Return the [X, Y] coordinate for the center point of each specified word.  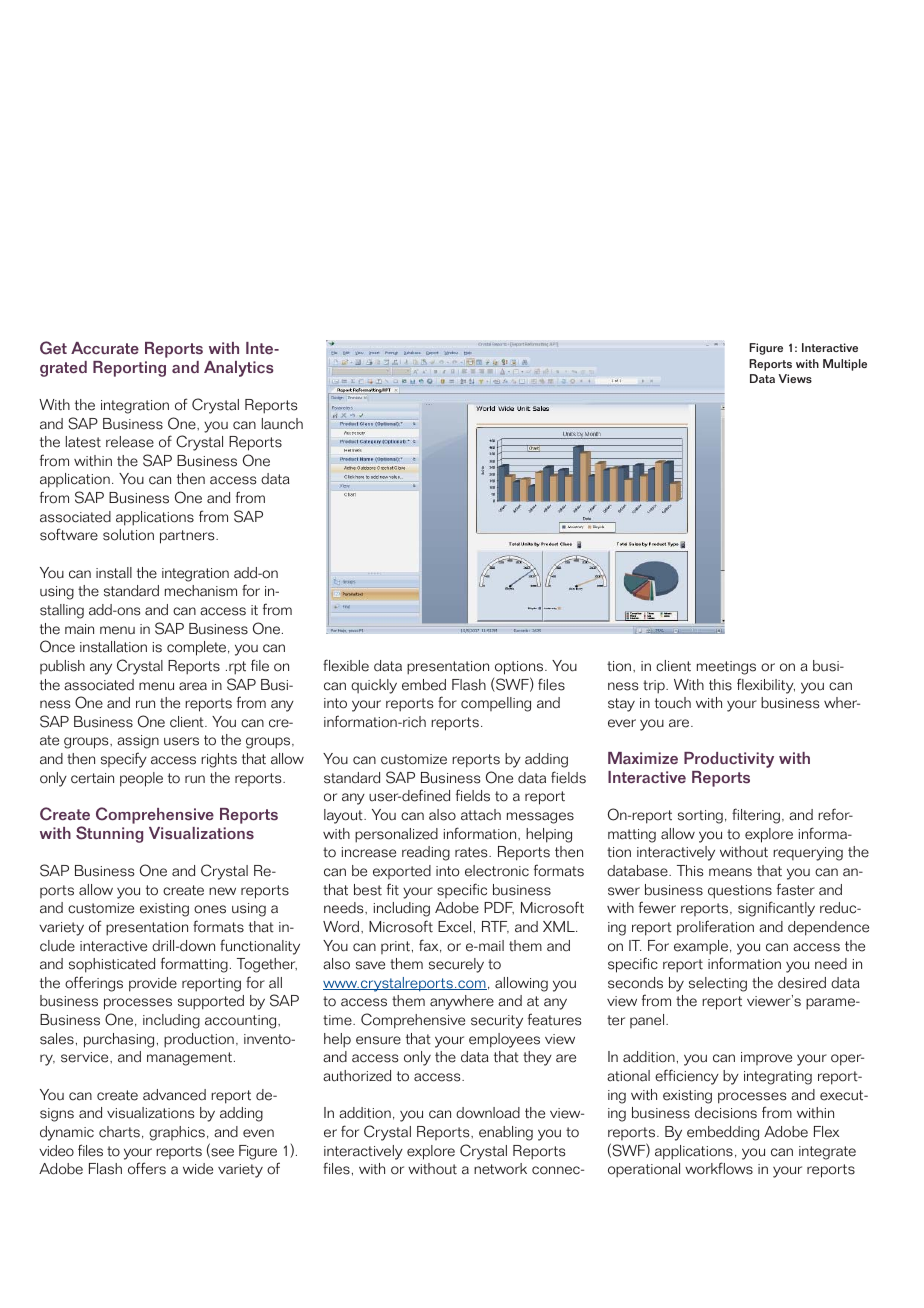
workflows [719, 1168]
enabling [506, 1133]
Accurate [105, 348]
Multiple [845, 365]
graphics [177, 1133]
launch [282, 424]
